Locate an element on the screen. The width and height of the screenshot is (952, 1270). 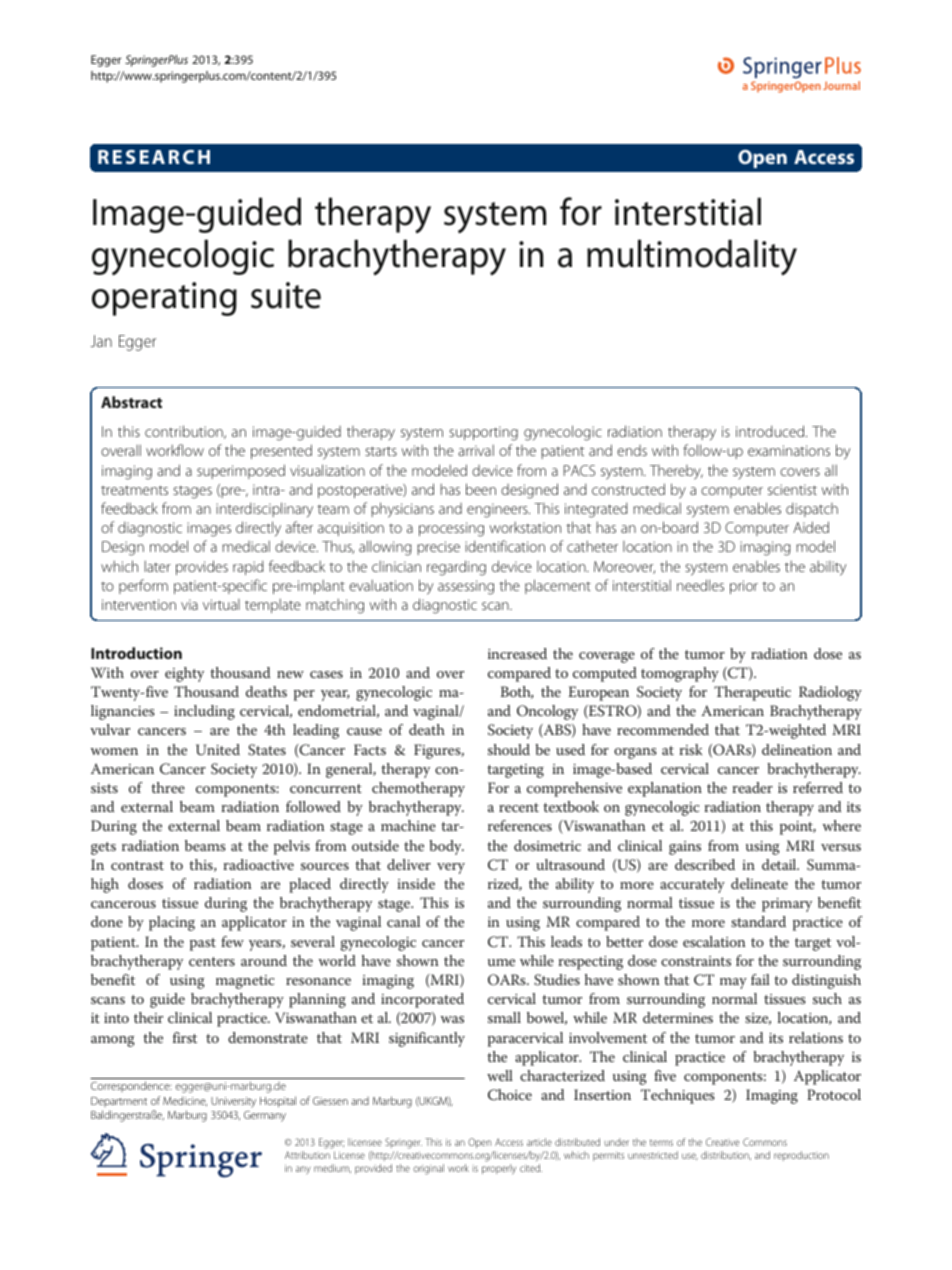
Medicine is located at coordinates (185, 1101).
